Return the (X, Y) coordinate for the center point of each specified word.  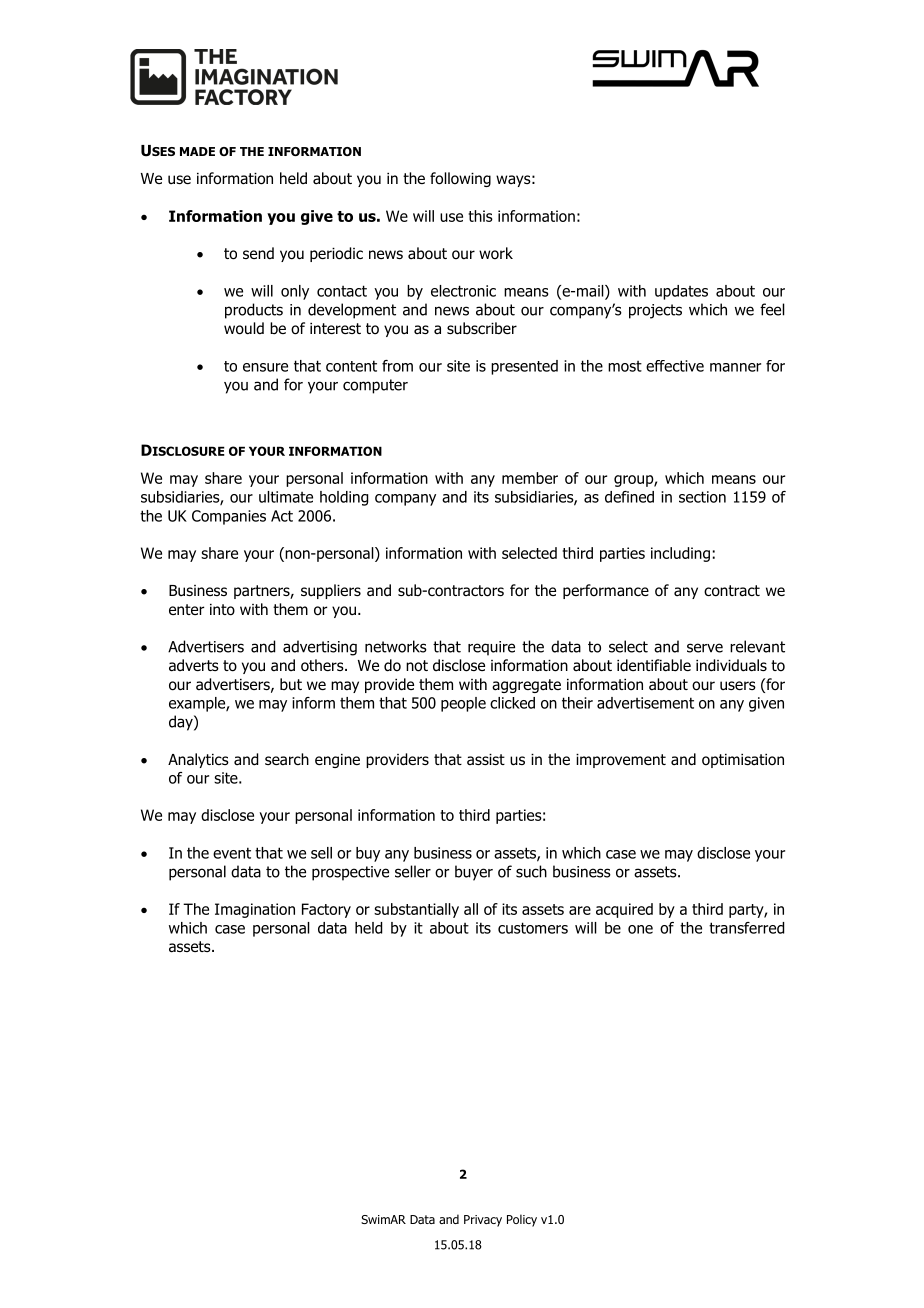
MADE (197, 151)
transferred (746, 928)
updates (681, 292)
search (287, 759)
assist (486, 759)
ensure (265, 367)
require (491, 648)
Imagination (255, 910)
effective (675, 366)
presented (524, 367)
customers (533, 928)
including (680, 554)
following (460, 179)
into (222, 610)
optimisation (743, 761)
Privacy (483, 1221)
